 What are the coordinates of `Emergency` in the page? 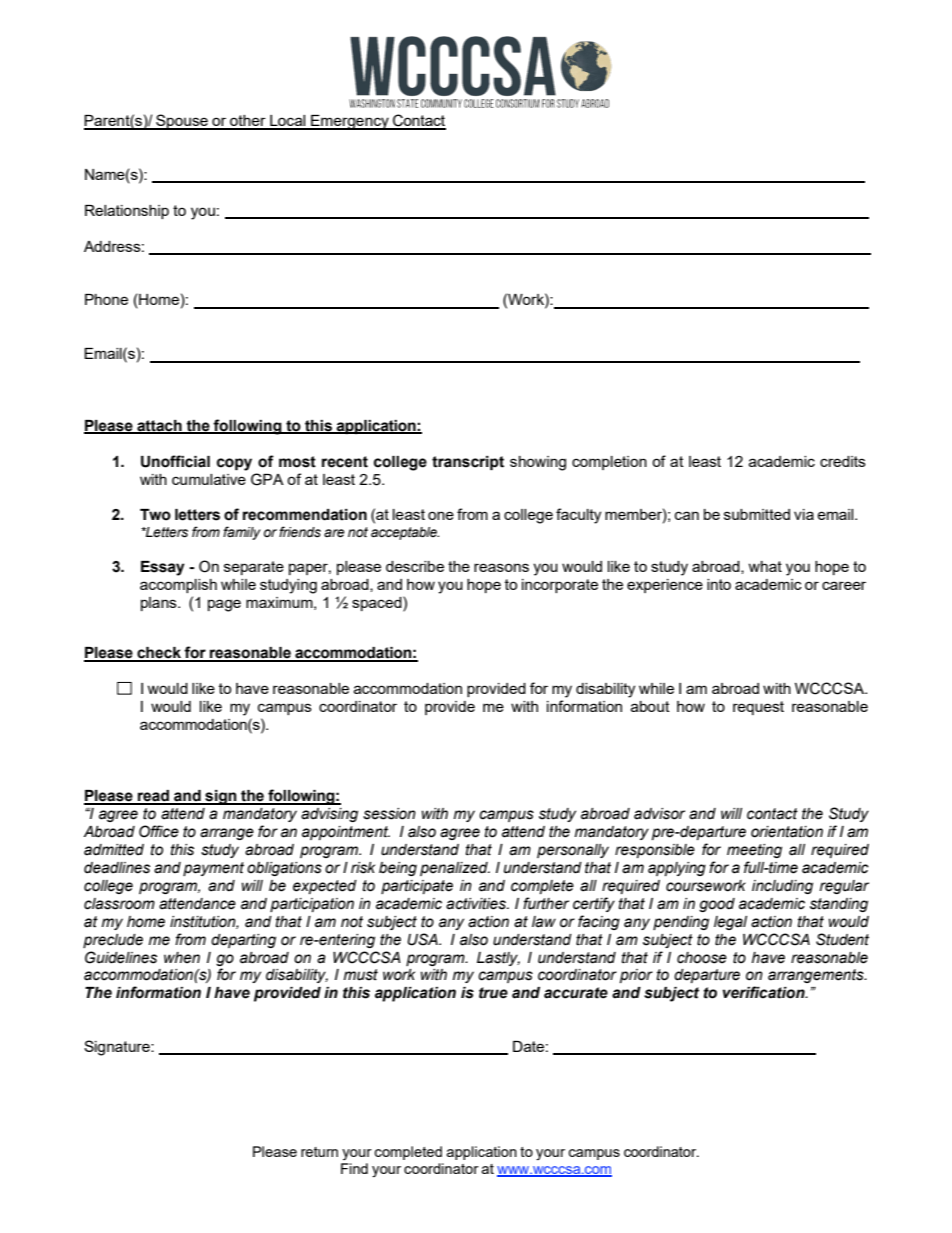 It's located at (350, 122).
